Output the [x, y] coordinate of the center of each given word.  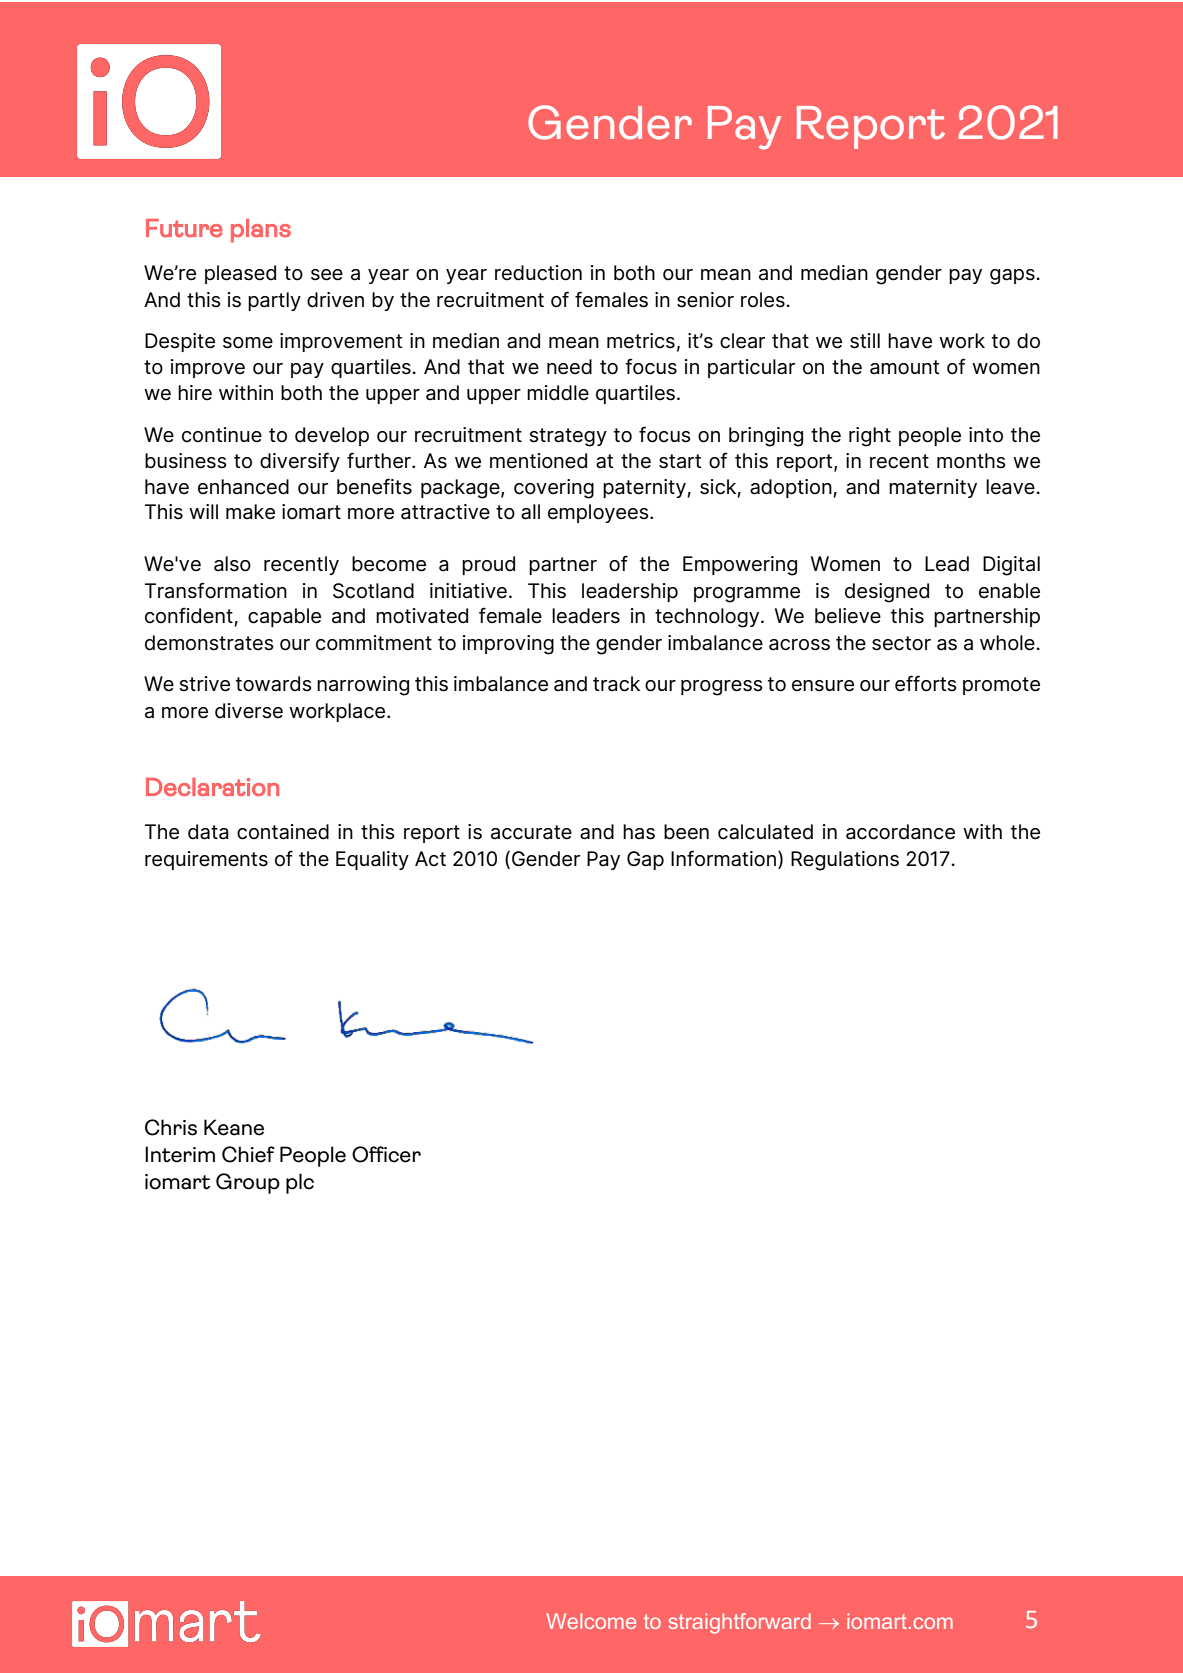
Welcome [591, 1621]
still [865, 341]
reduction [538, 273]
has [639, 832]
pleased [240, 274]
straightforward [740, 1623]
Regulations [845, 861]
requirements [206, 860]
